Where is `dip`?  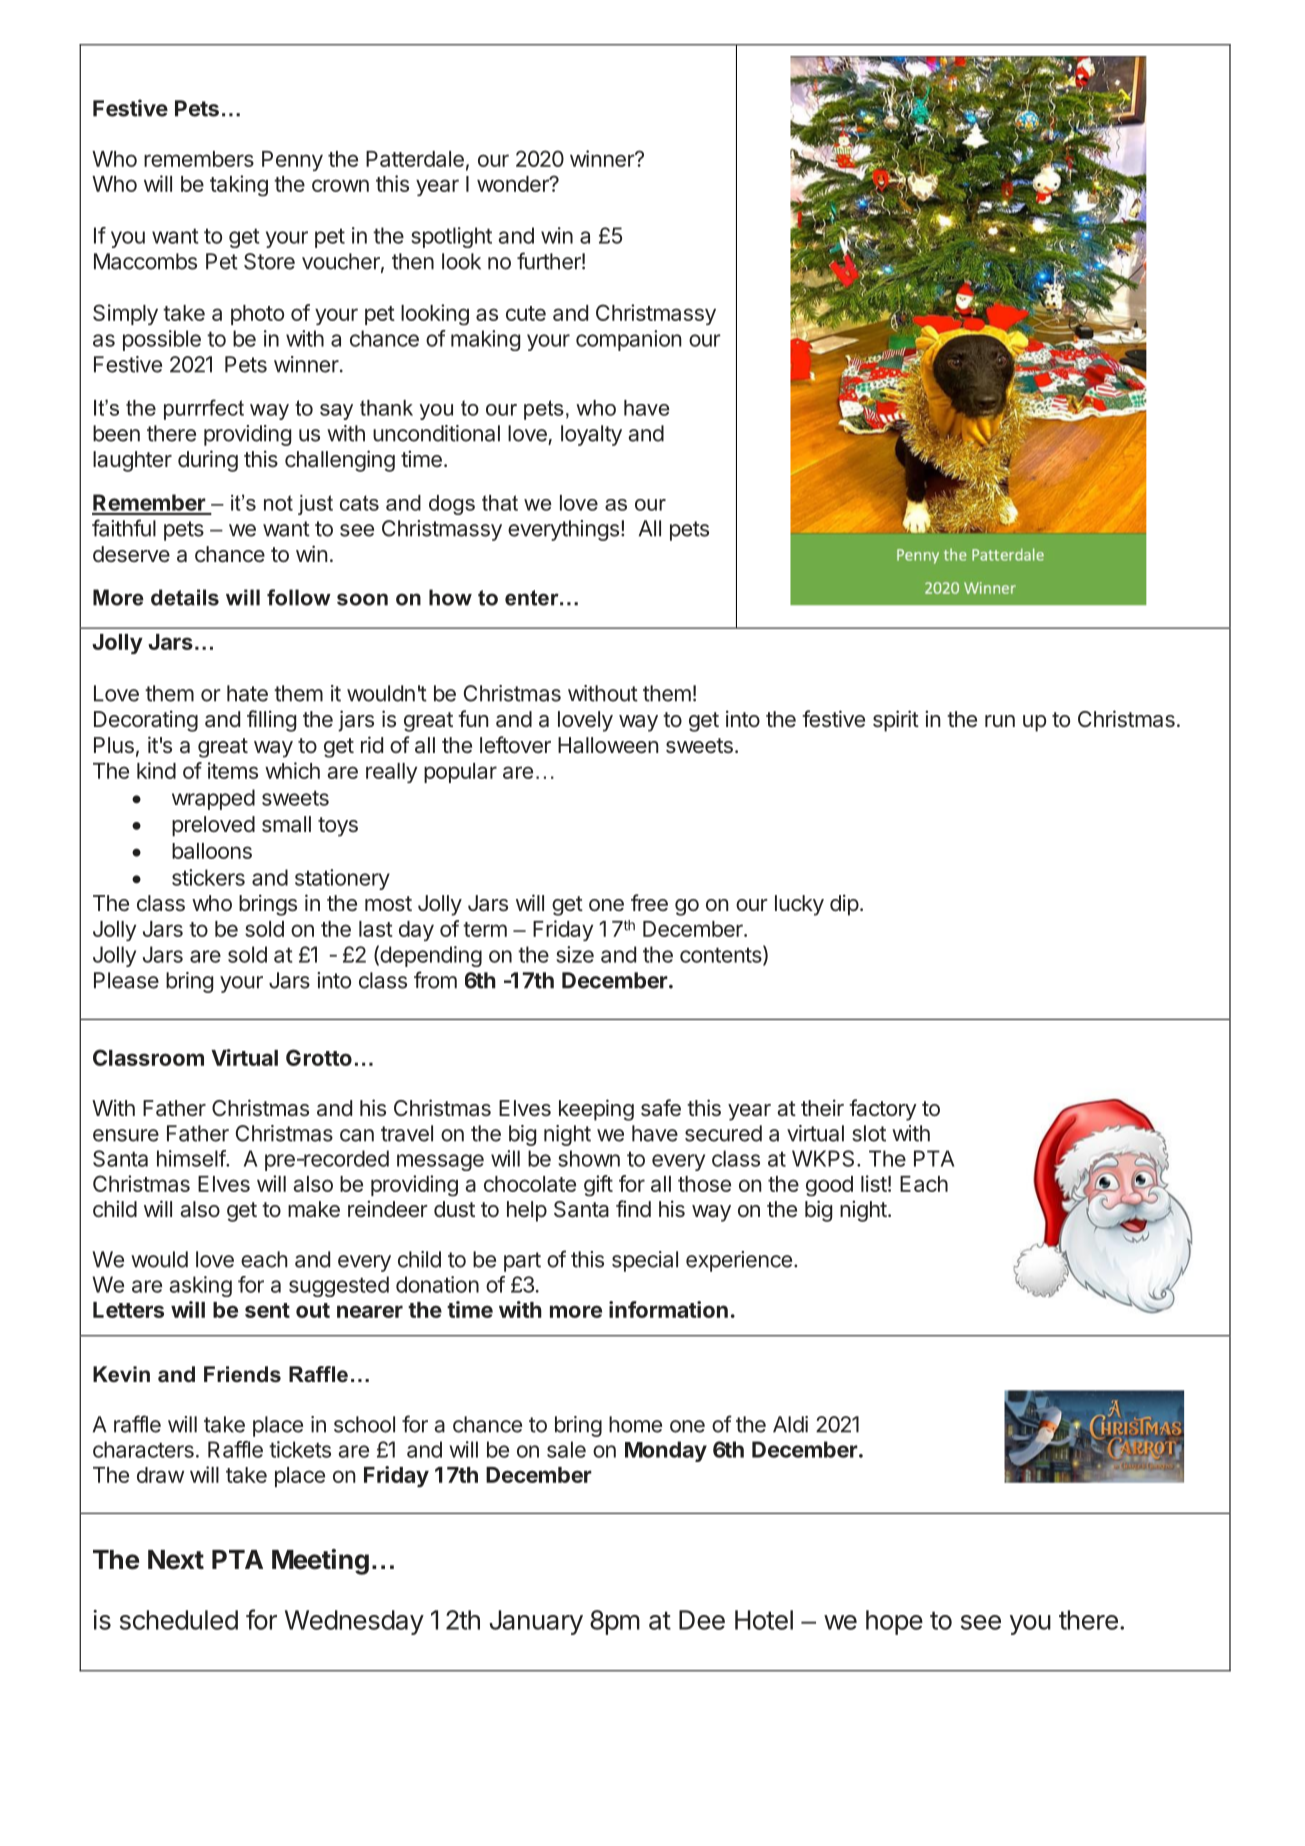 dip is located at coordinates (844, 905).
